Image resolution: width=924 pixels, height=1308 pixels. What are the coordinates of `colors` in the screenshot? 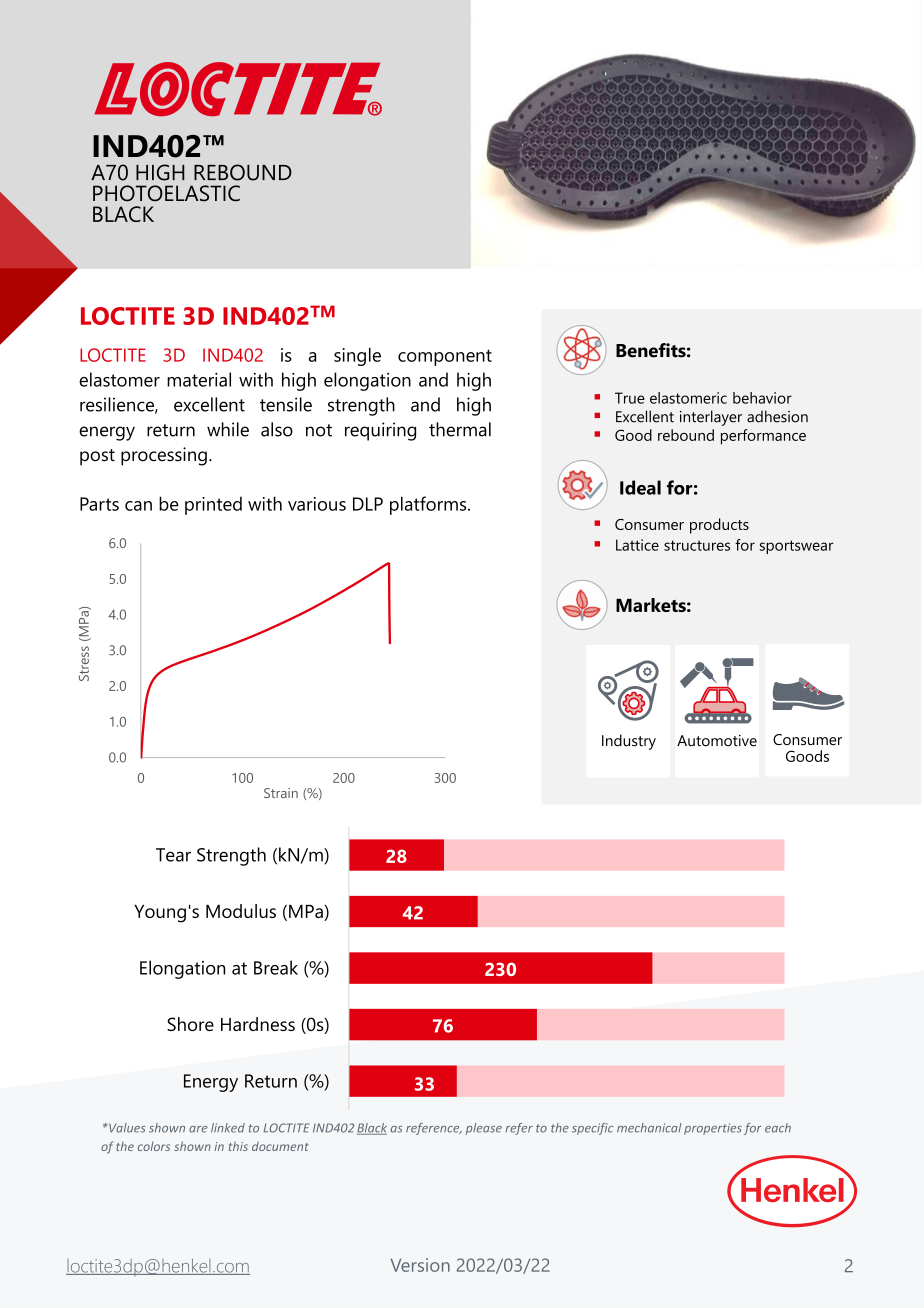 It's located at (154, 1146).
